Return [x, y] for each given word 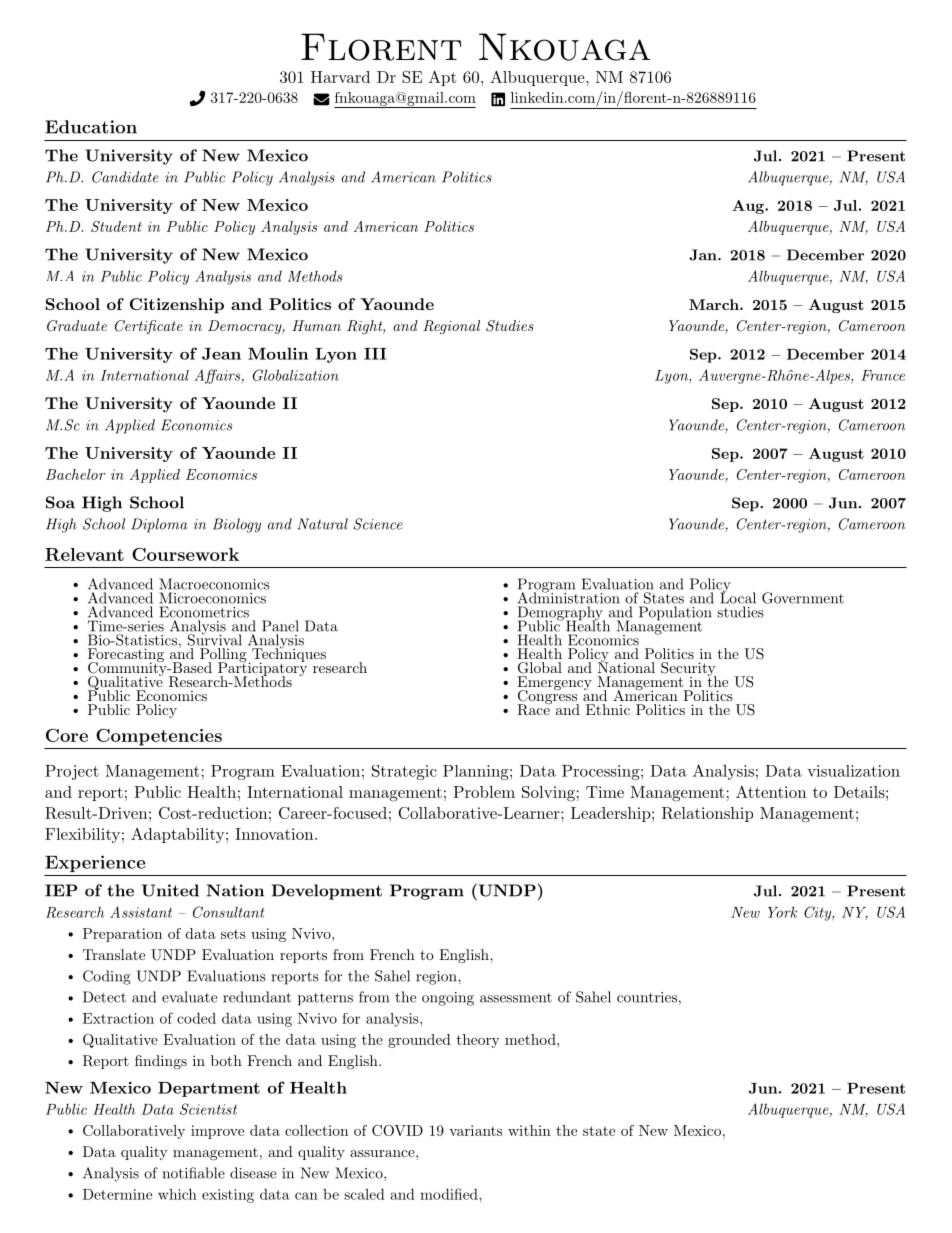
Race [534, 709]
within [529, 1130]
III [375, 354]
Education [91, 127]
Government [803, 598]
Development [327, 892]
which [177, 1194]
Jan [704, 255]
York [782, 912]
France [883, 375]
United [170, 890]
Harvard [340, 77]
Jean [221, 354]
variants [475, 1130]
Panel [280, 626]
